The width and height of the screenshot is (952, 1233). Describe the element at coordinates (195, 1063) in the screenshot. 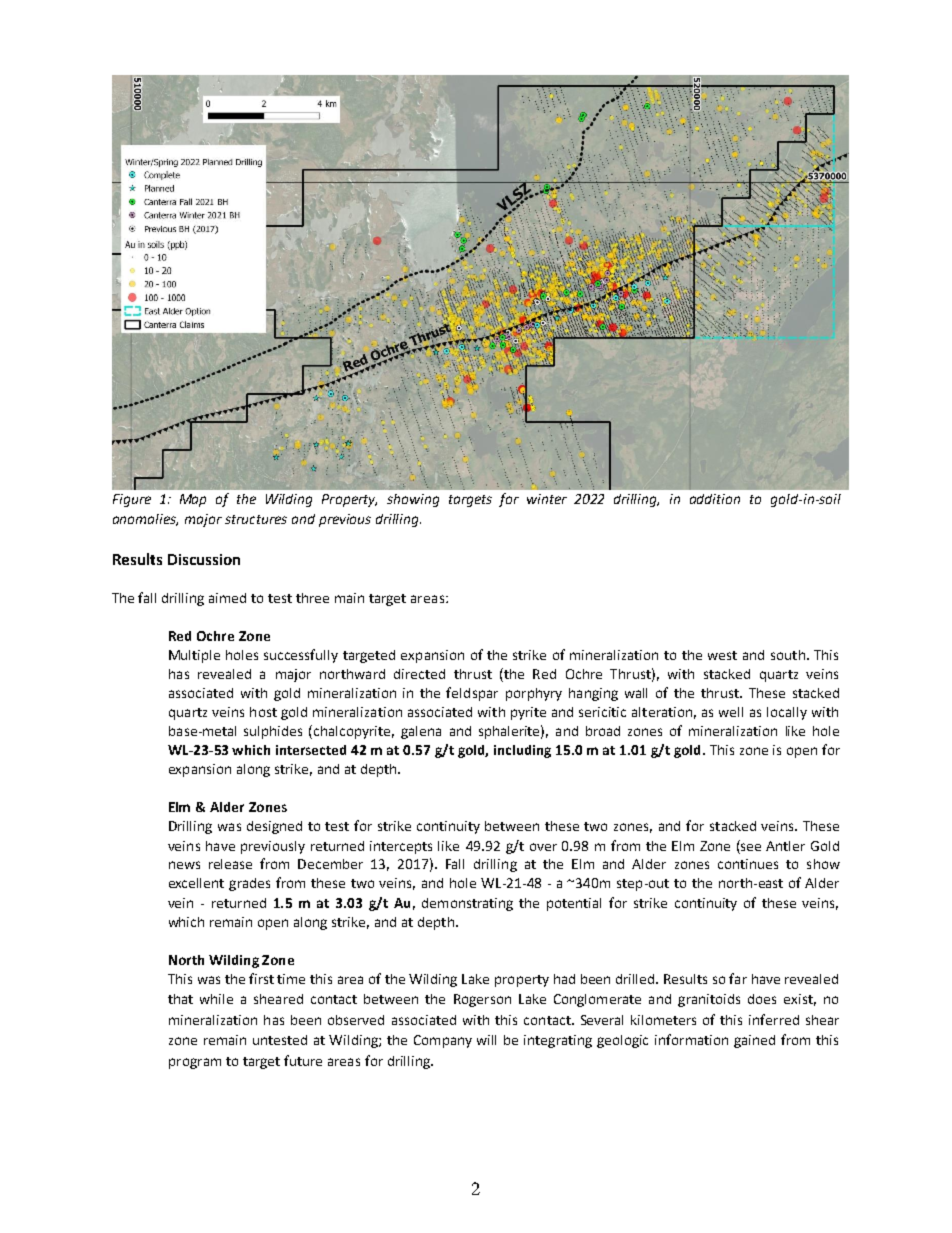

I see `program` at that location.
